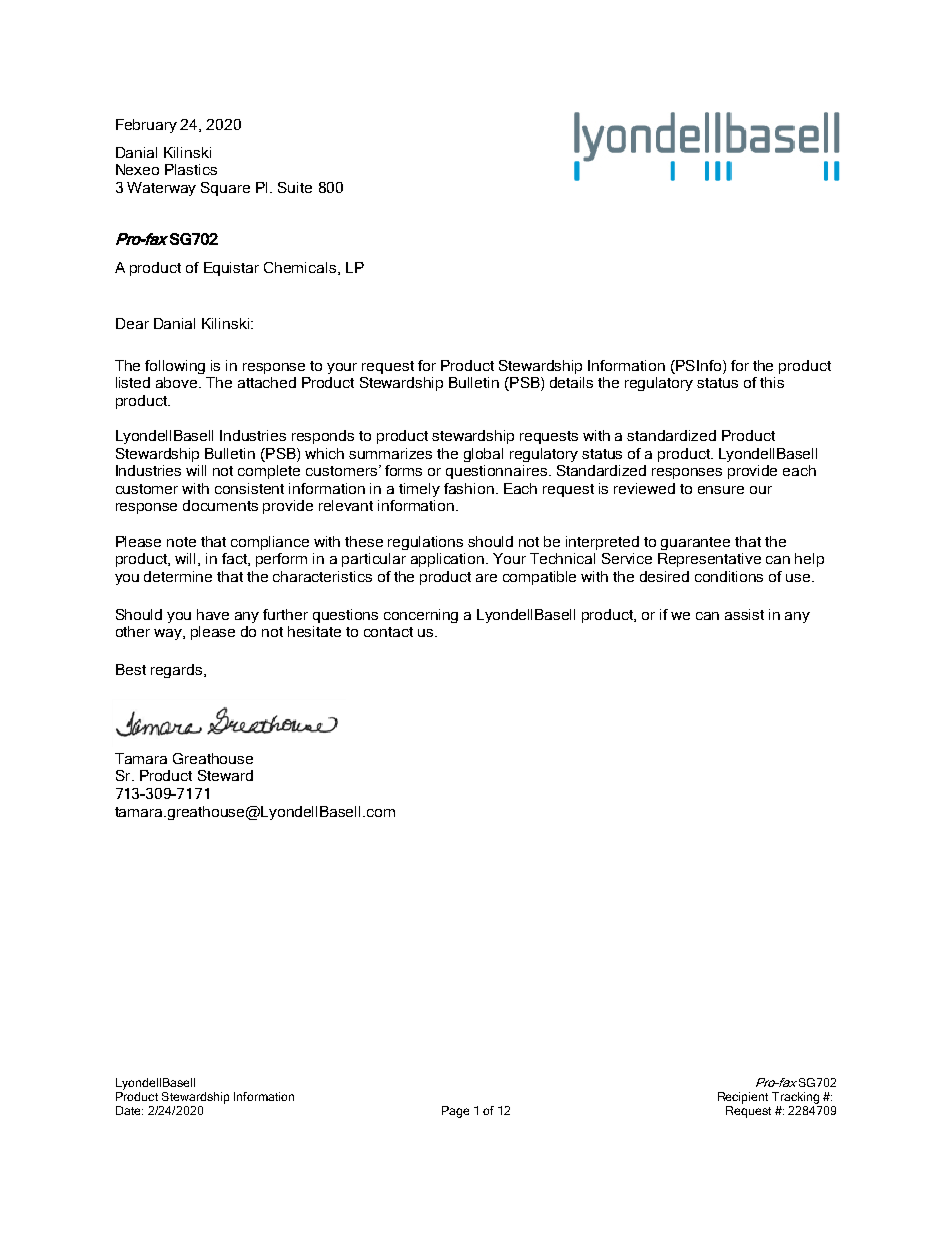 The image size is (952, 1233). What do you see at coordinates (295, 187) in the screenshot?
I see `Suite` at bounding box center [295, 187].
